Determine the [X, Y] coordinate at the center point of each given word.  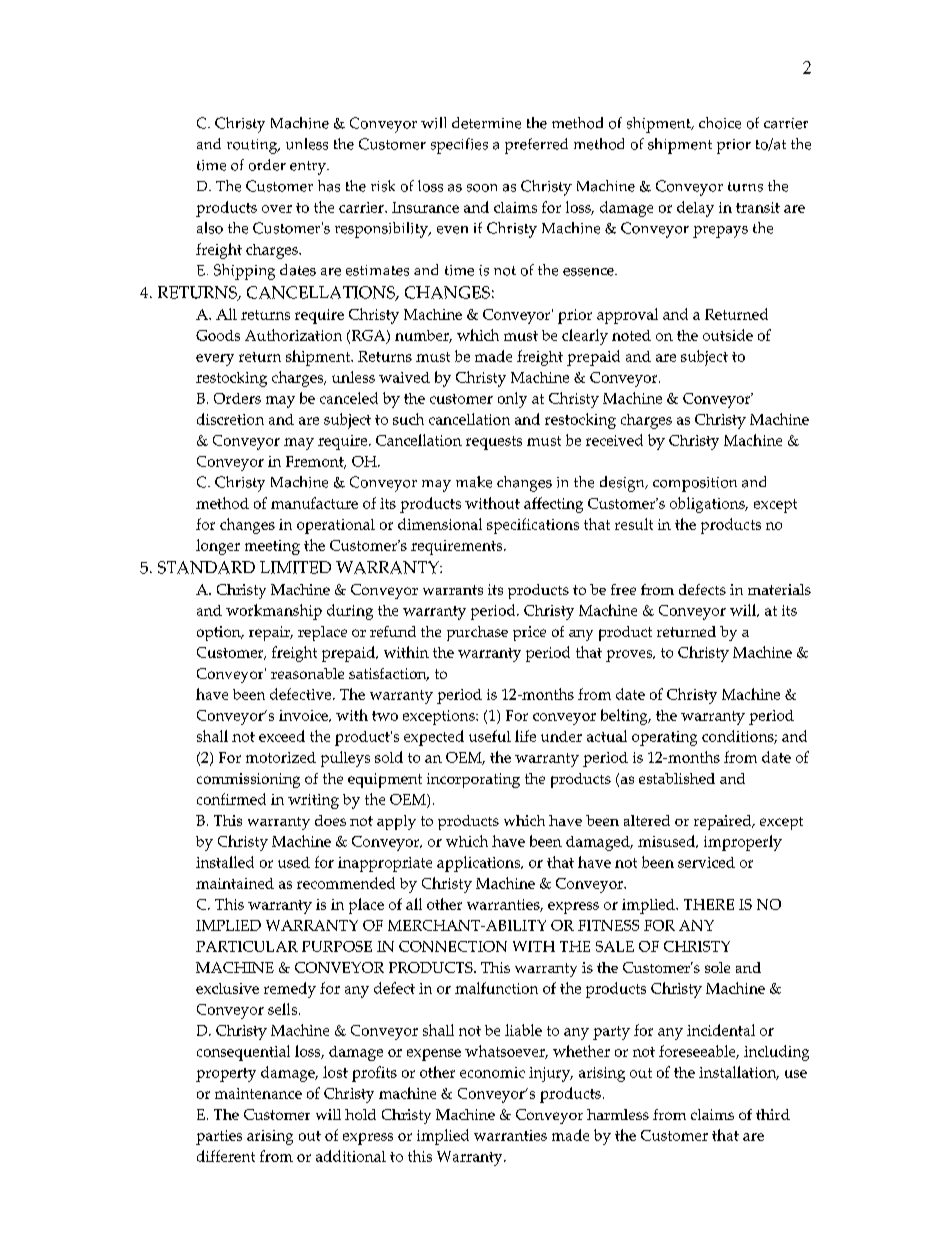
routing [253, 146]
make [474, 482]
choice [720, 123]
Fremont [316, 462]
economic [492, 1072]
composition [695, 484]
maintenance [258, 1093]
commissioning [248, 780]
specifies [459, 146]
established [677, 778]
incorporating [473, 780]
